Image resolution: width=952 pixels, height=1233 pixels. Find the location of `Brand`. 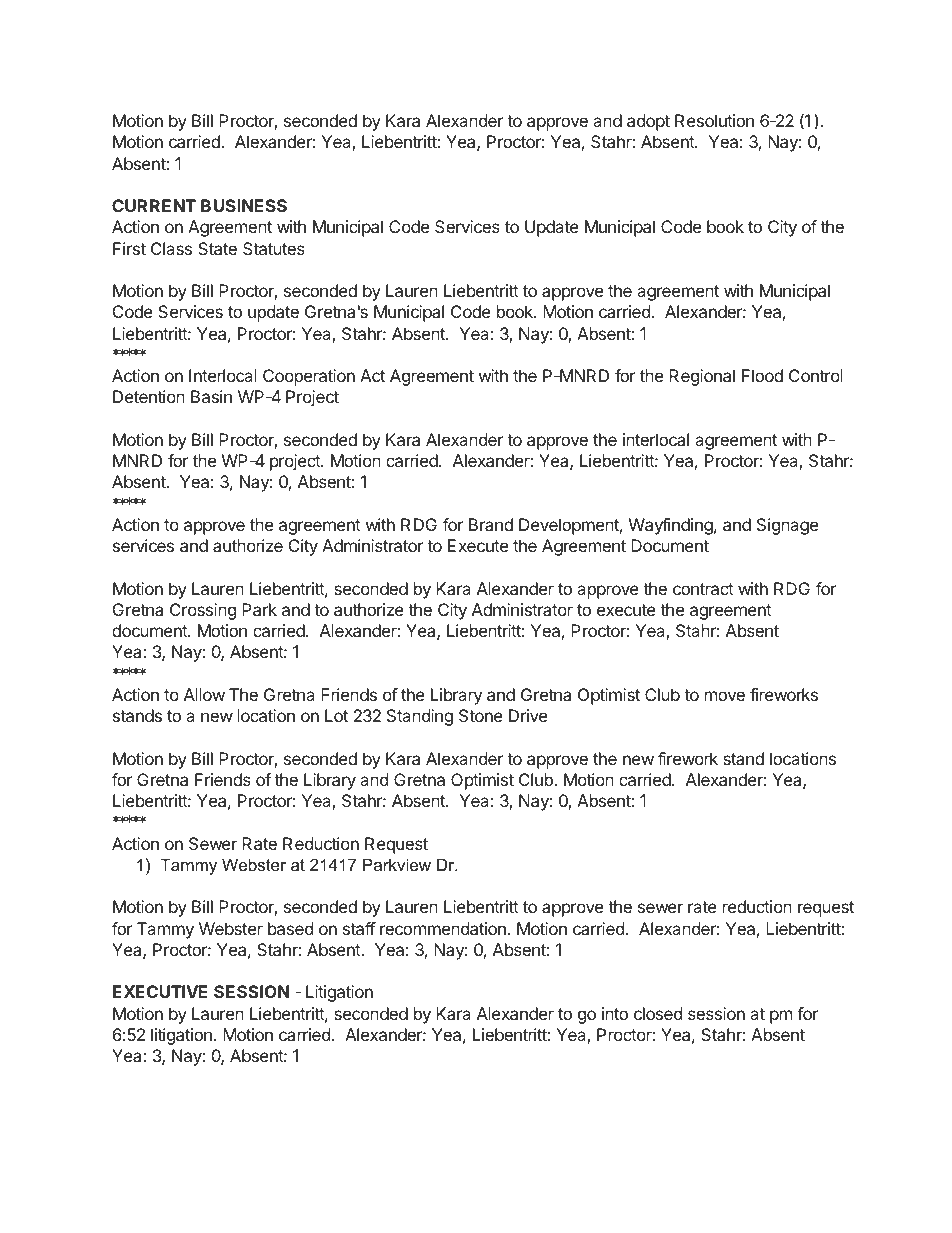

Brand is located at coordinates (491, 524).
